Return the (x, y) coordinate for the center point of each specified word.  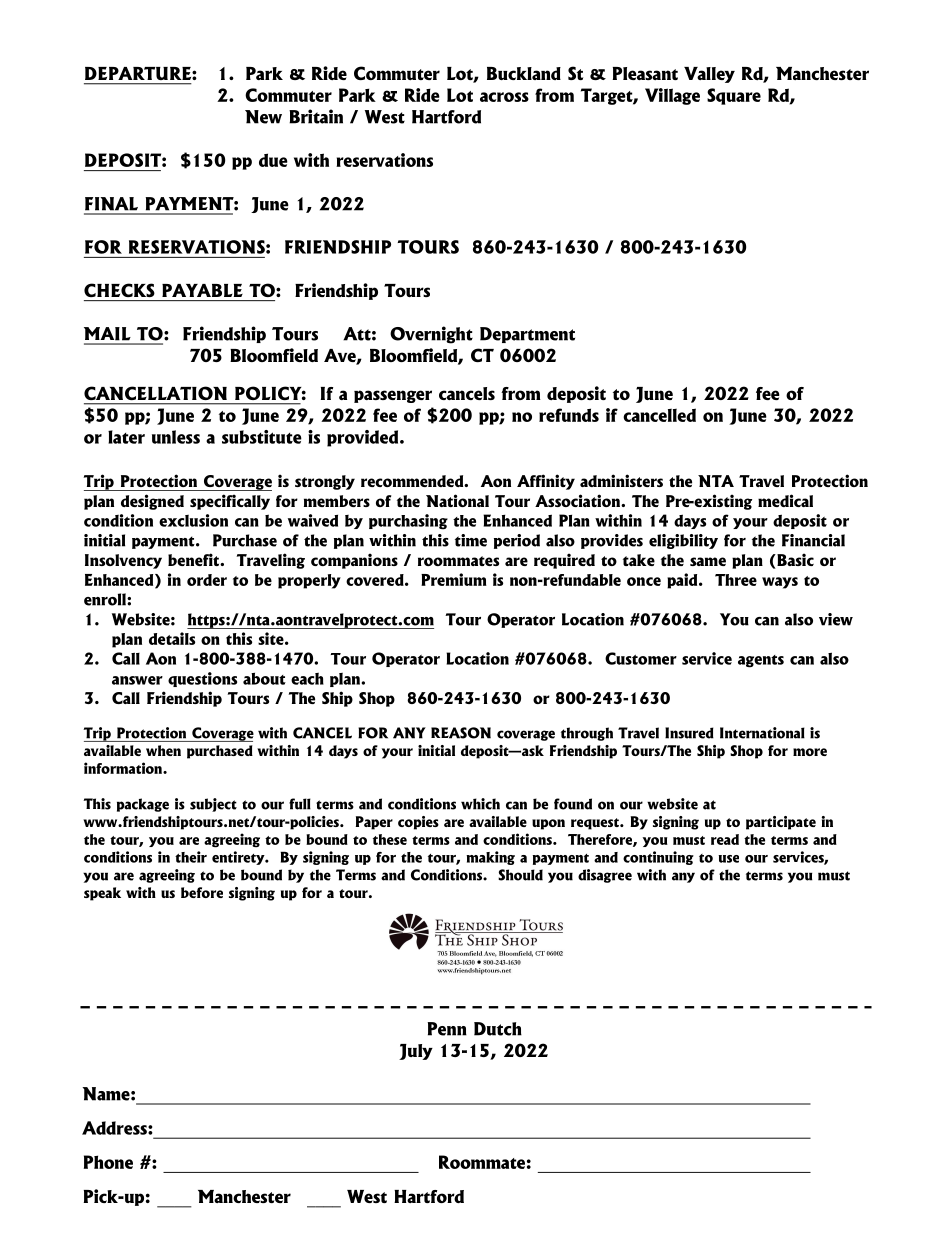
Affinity (546, 482)
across (504, 97)
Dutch (498, 1029)
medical (785, 500)
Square (734, 96)
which (480, 804)
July (416, 1052)
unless (176, 437)
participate (781, 823)
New (263, 117)
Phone (108, 1162)
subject (213, 805)
